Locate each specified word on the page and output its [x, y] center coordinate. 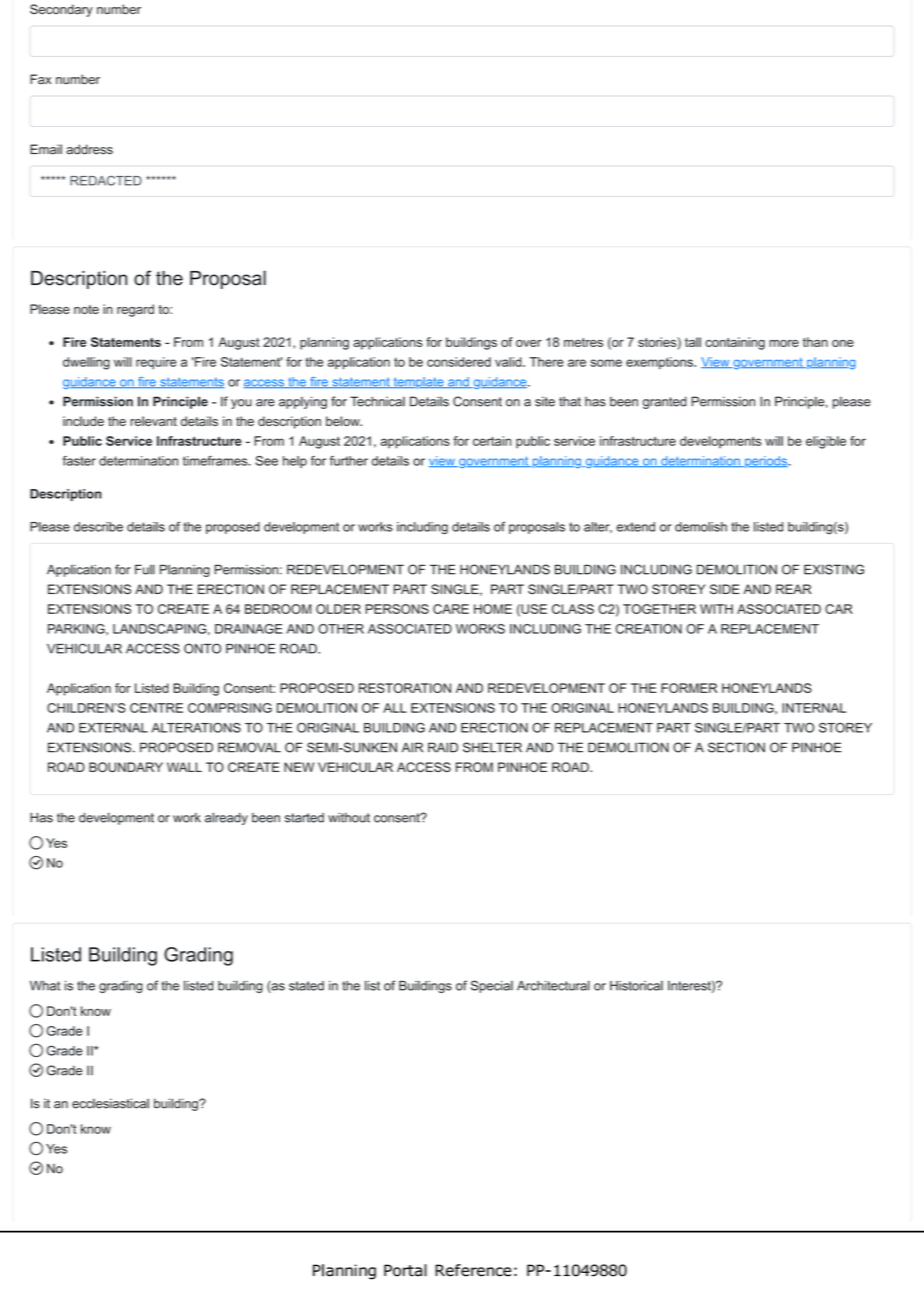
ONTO [202, 648]
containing [735, 343]
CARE [451, 609]
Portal [405, 1270]
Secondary [61, 10]
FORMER [689, 688]
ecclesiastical [110, 1103]
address [89, 149]
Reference [473, 1270]
